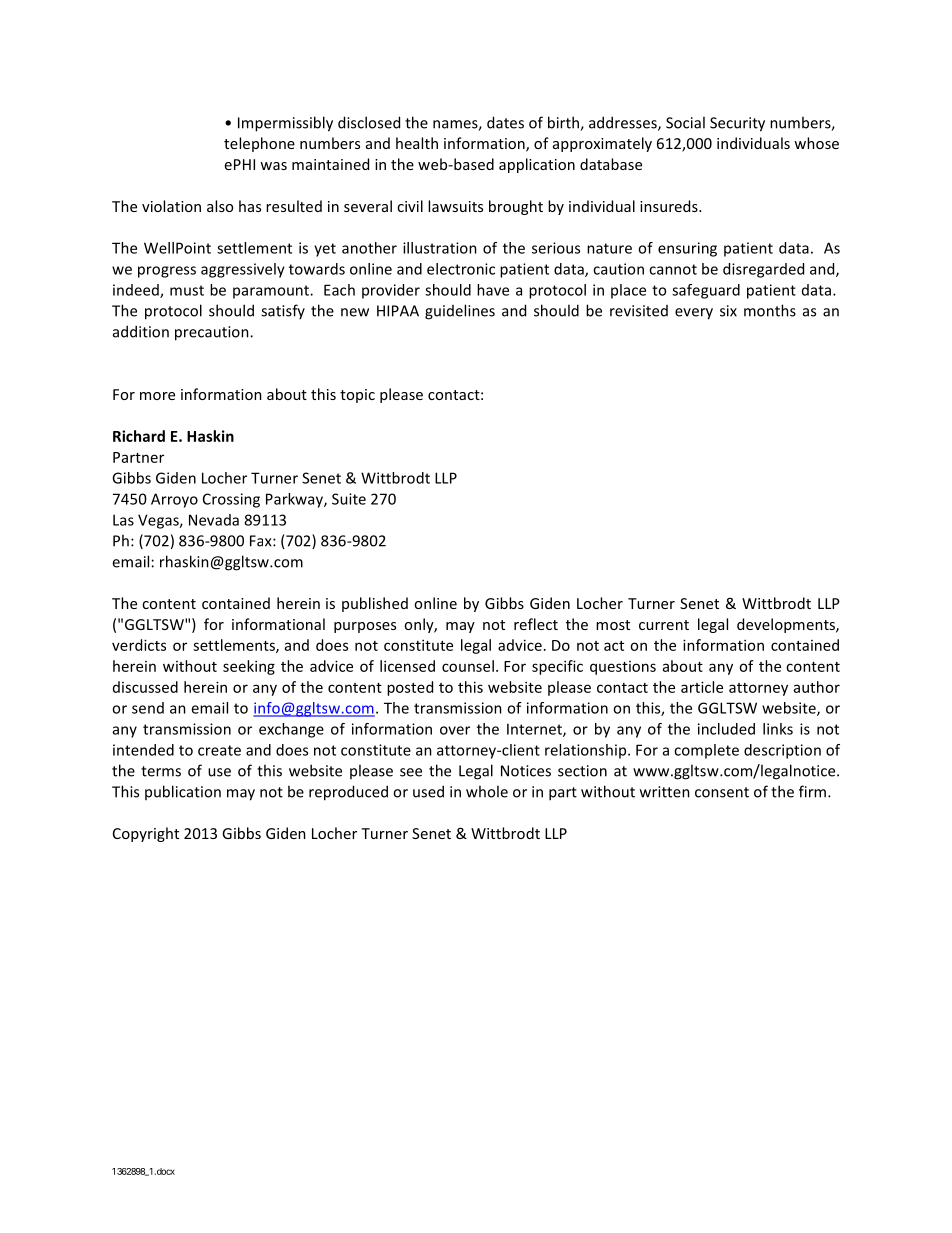 This page has height=1233, width=952. What do you see at coordinates (417, 143) in the page?
I see `health` at bounding box center [417, 143].
